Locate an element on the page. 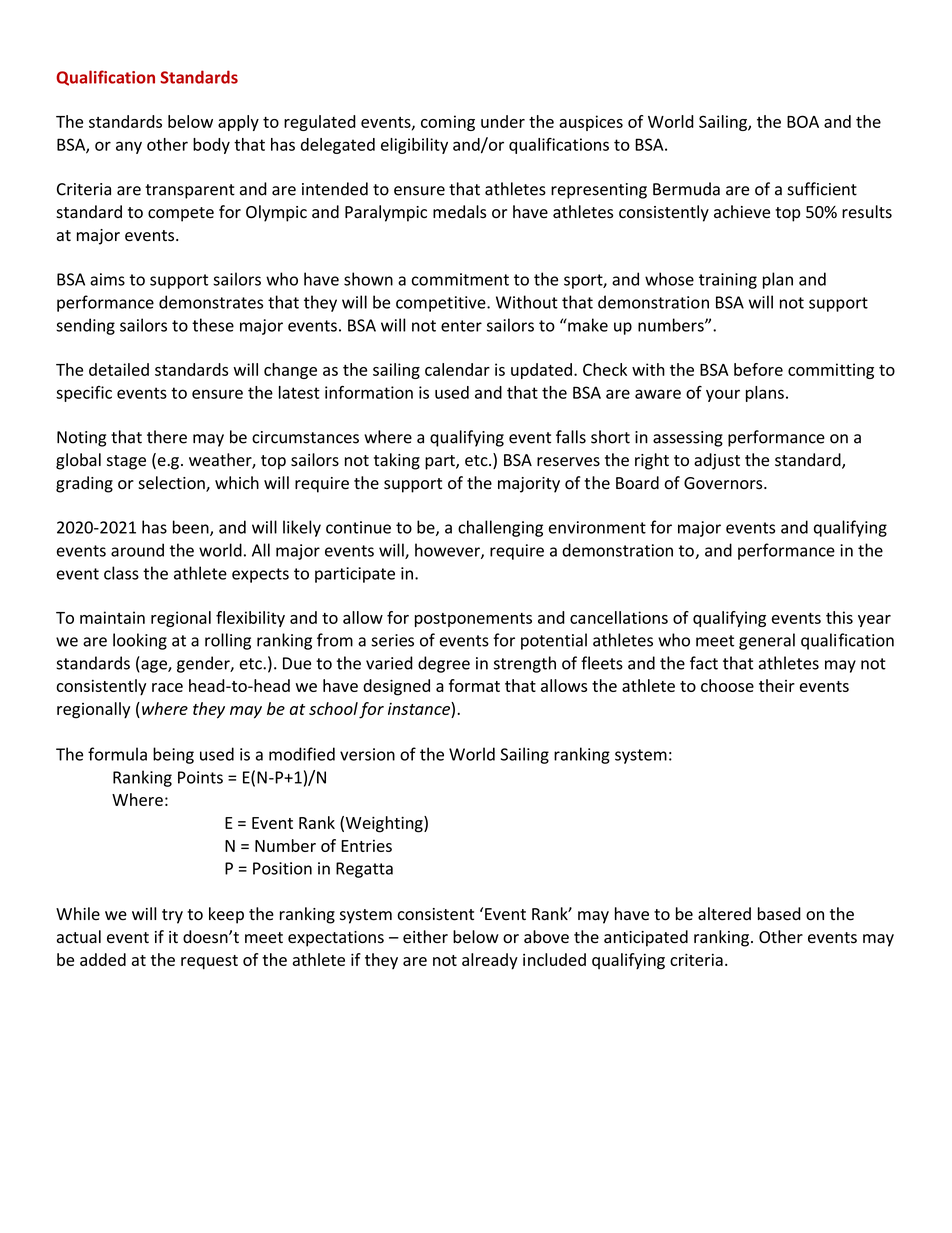 The width and height of the image is (952, 1233). coming is located at coordinates (448, 123).
